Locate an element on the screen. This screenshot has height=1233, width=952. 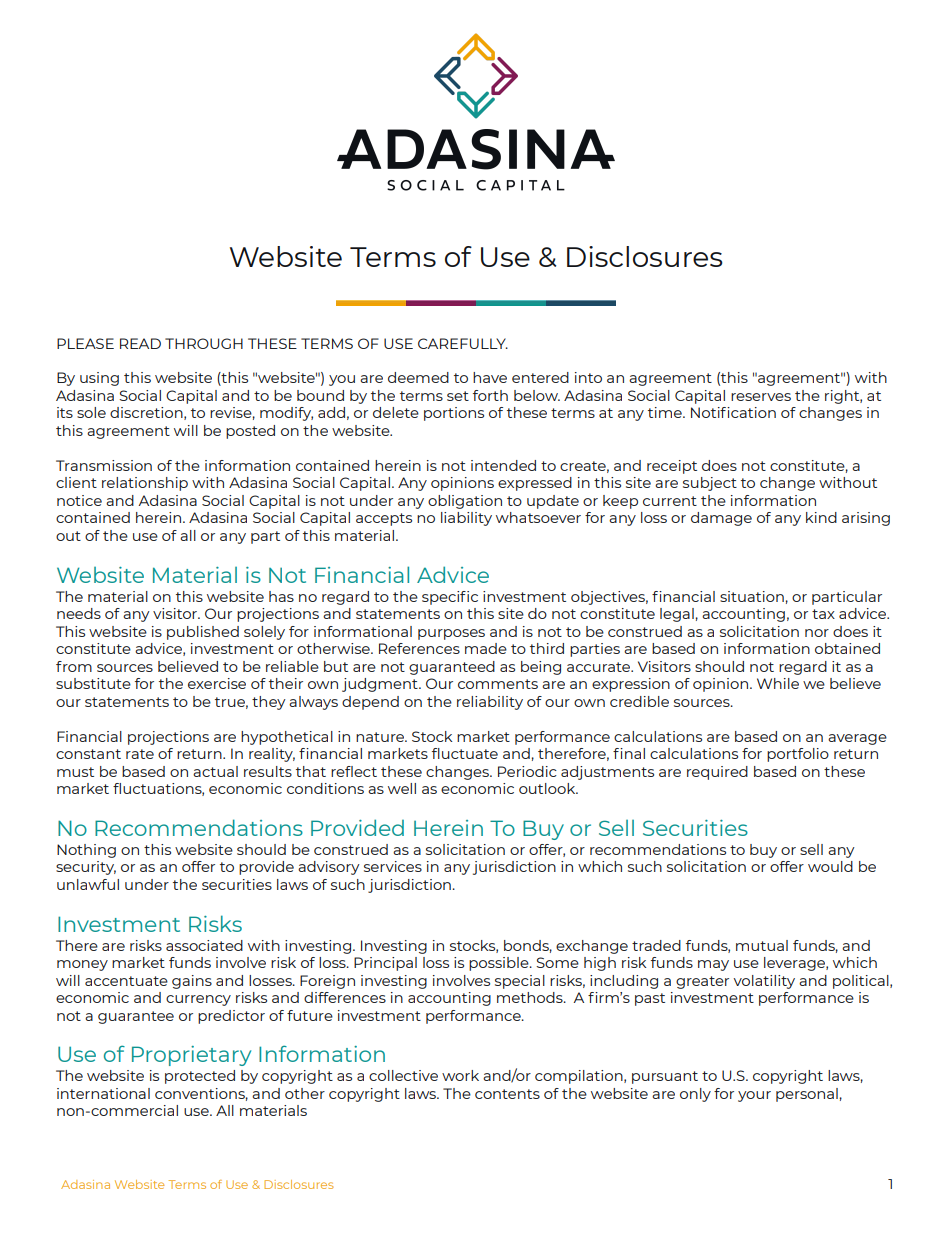
reserves is located at coordinates (761, 397).
